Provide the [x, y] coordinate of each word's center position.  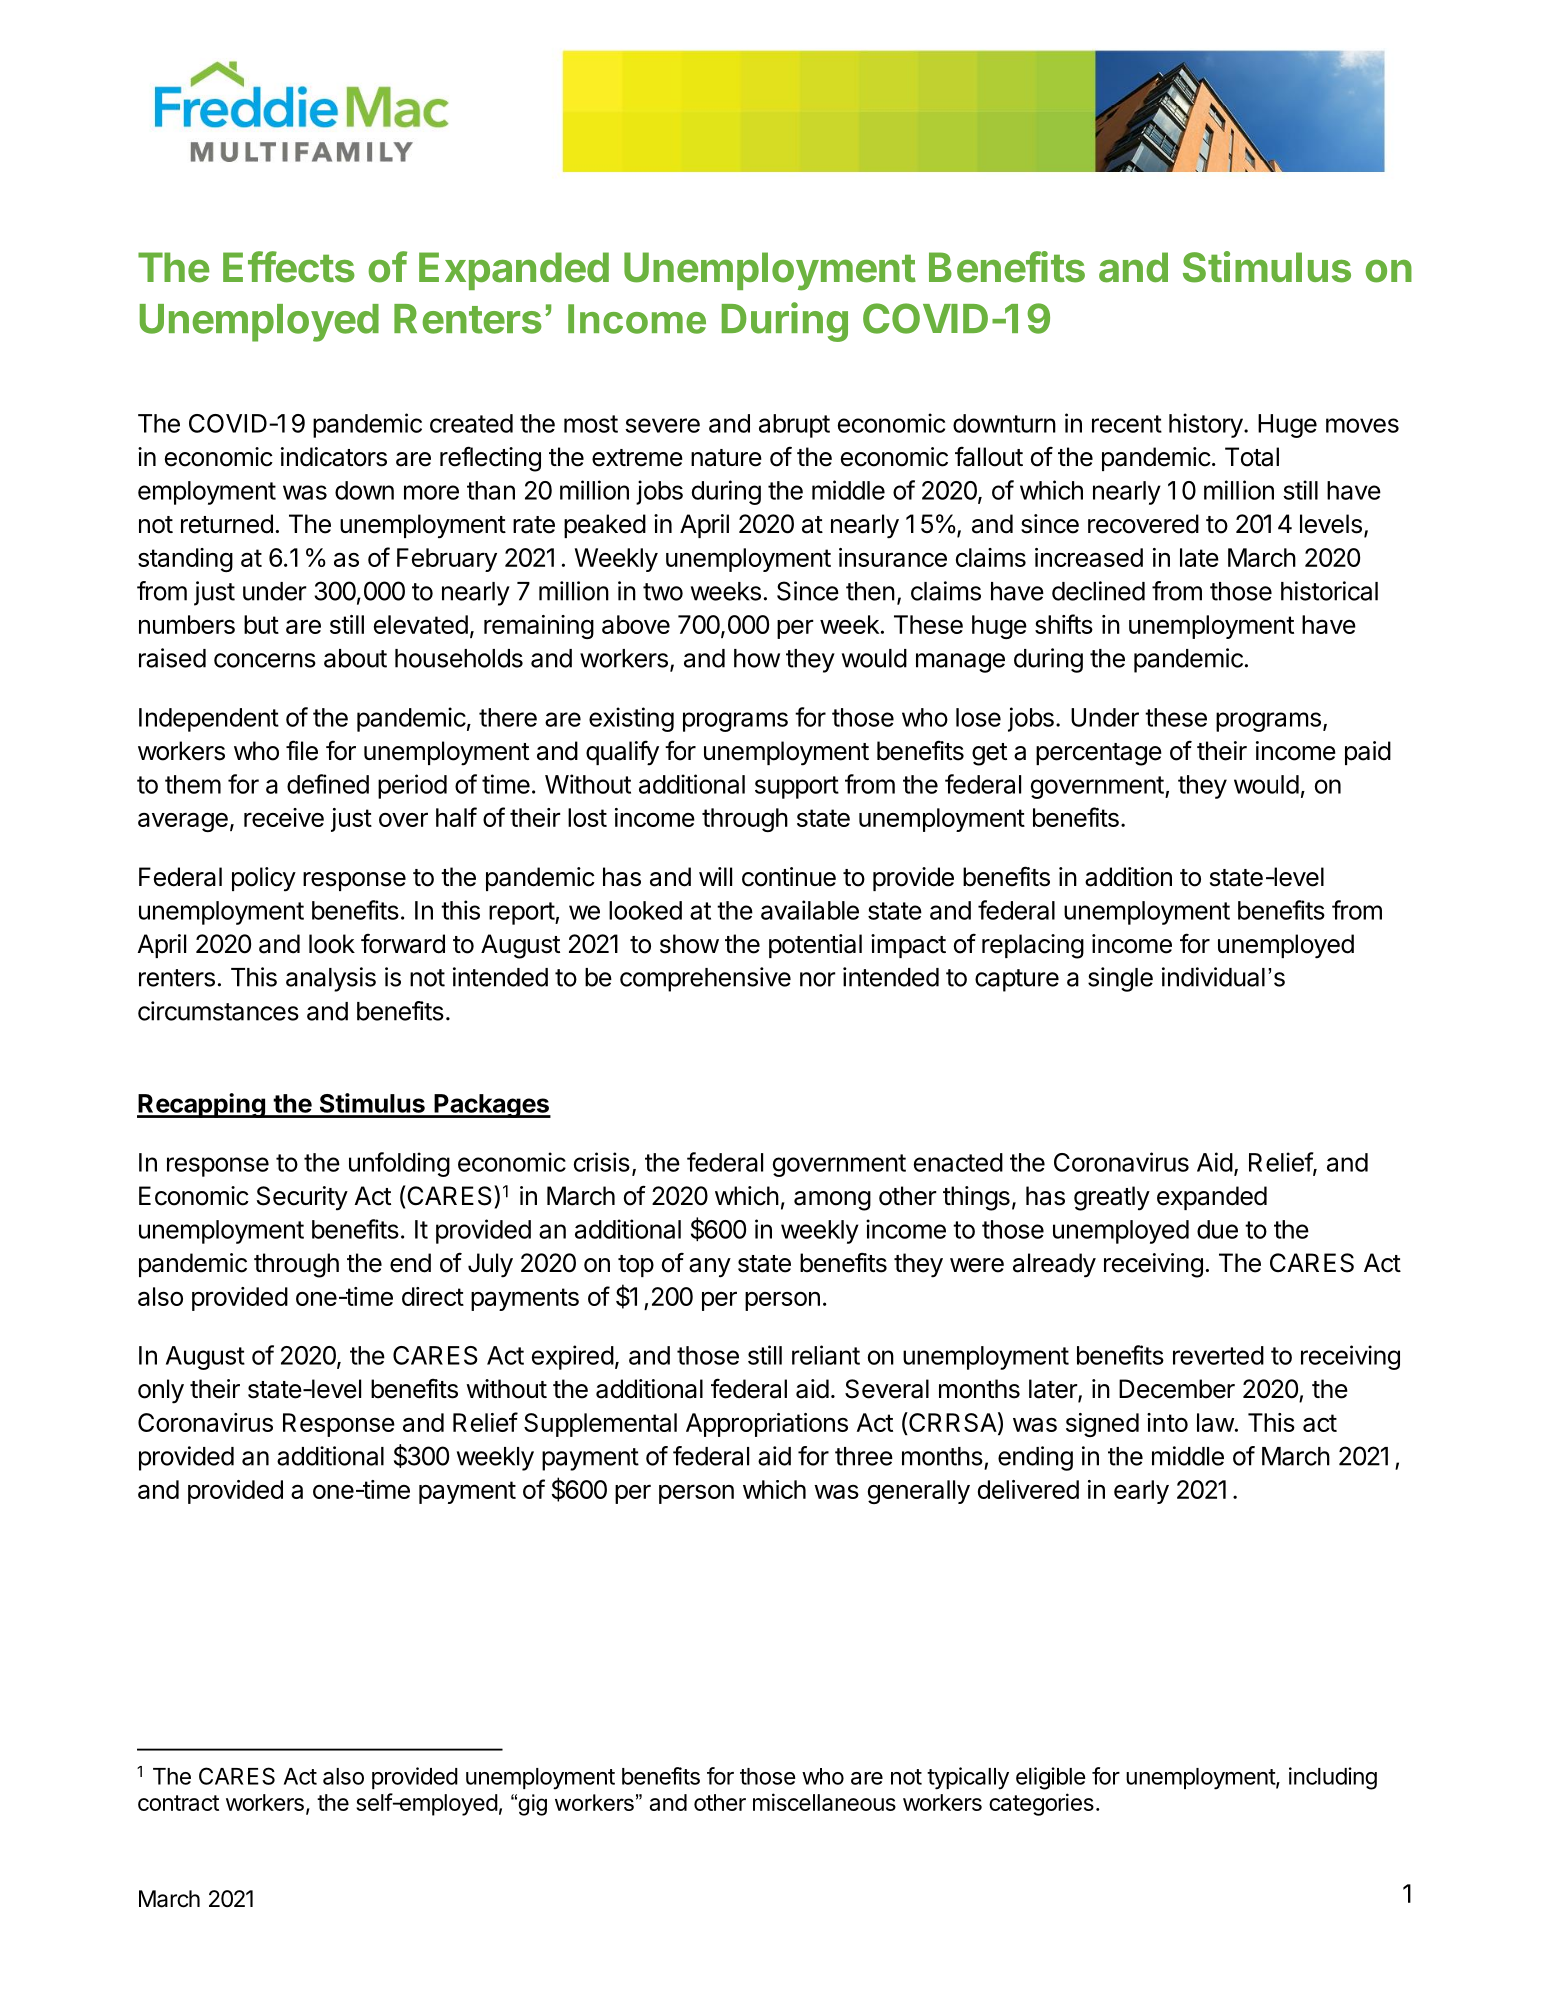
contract [178, 1803]
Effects [289, 267]
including [1333, 1778]
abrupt [794, 426]
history [1206, 425]
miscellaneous [824, 1802]
